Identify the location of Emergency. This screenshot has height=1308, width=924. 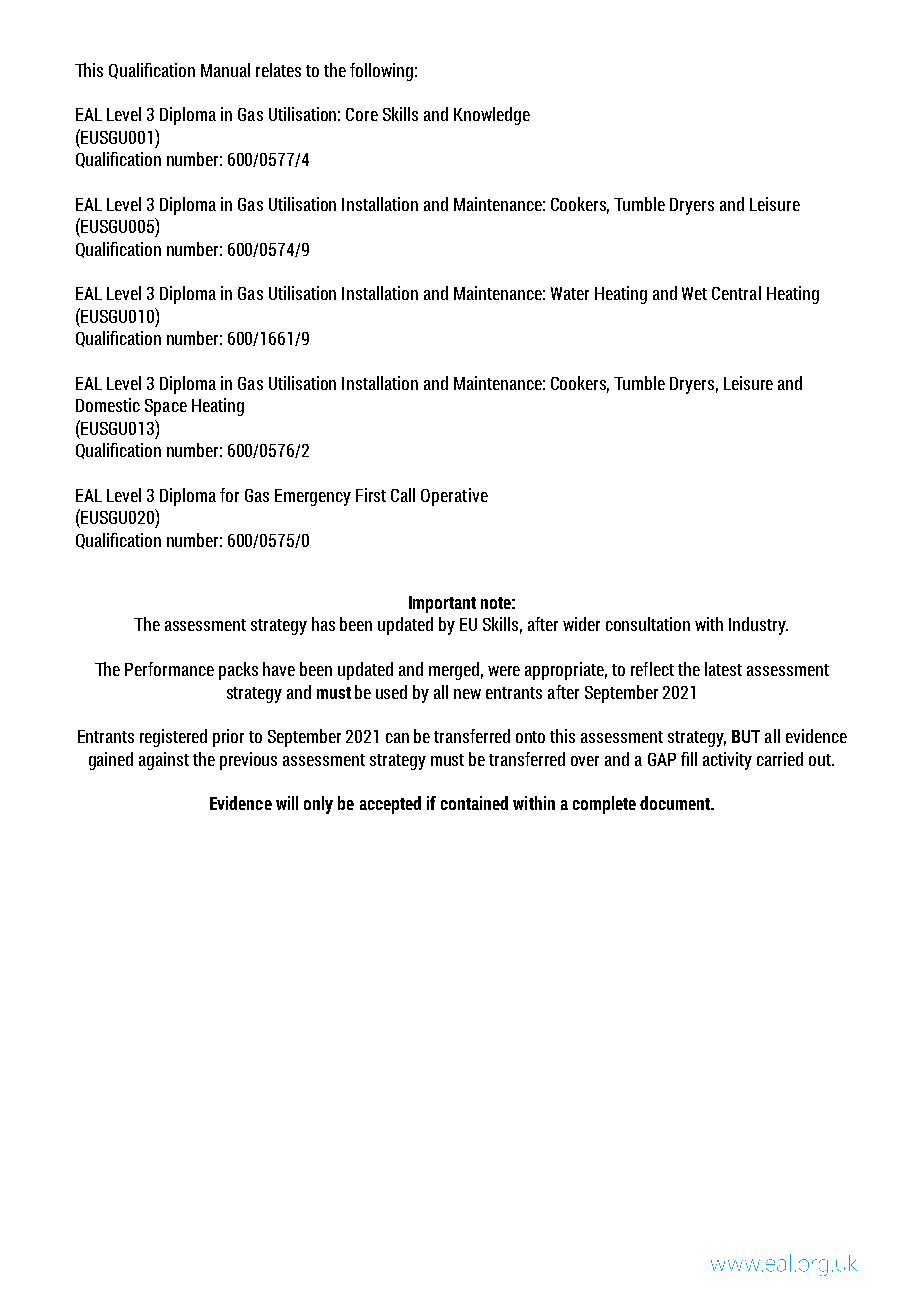
(313, 497).
